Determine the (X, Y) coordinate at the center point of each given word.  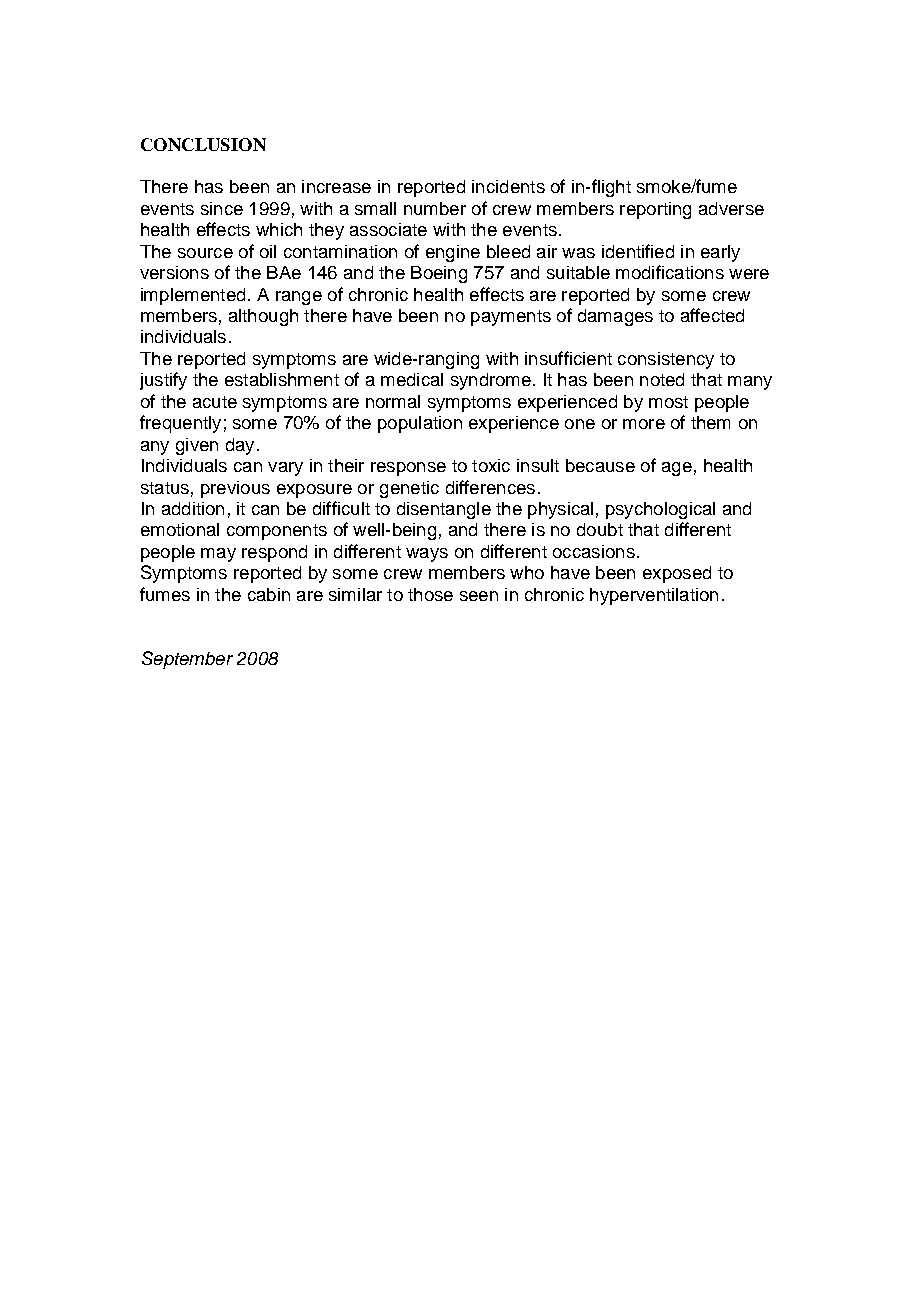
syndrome (491, 381)
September (187, 660)
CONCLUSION (203, 144)
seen (479, 596)
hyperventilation (654, 596)
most (668, 402)
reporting (655, 210)
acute (215, 402)
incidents (508, 186)
